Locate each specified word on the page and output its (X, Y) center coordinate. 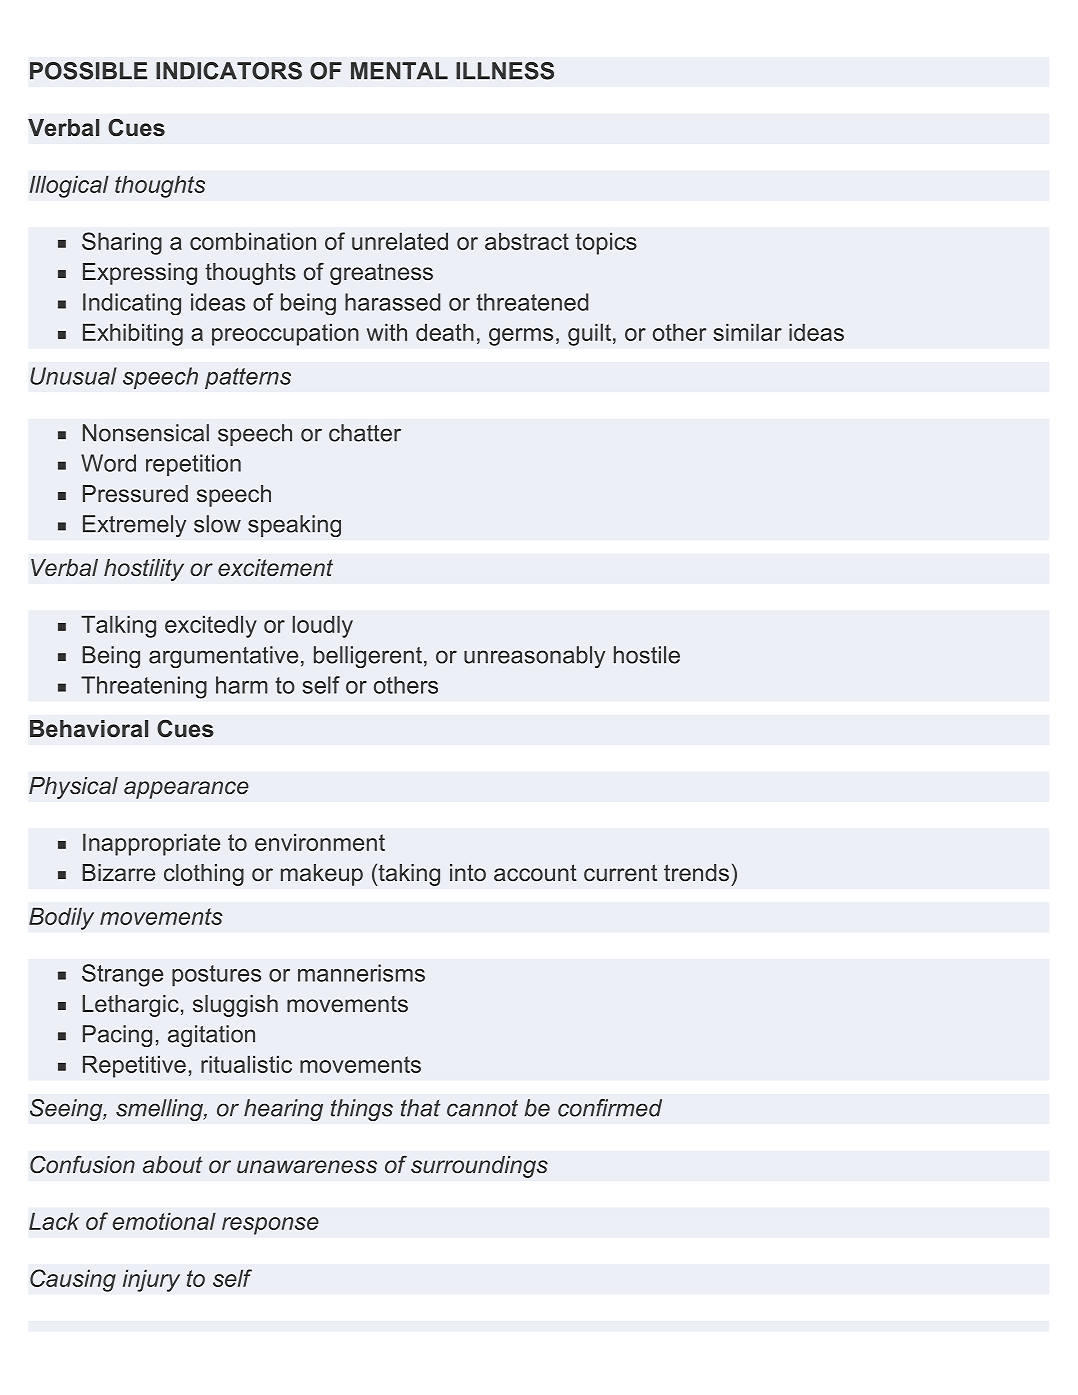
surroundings (479, 1167)
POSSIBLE (88, 71)
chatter (365, 433)
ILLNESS (505, 71)
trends (696, 873)
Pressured (135, 494)
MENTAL (399, 70)
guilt (589, 334)
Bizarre (118, 873)
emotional (164, 1221)
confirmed (610, 1108)
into (468, 872)
